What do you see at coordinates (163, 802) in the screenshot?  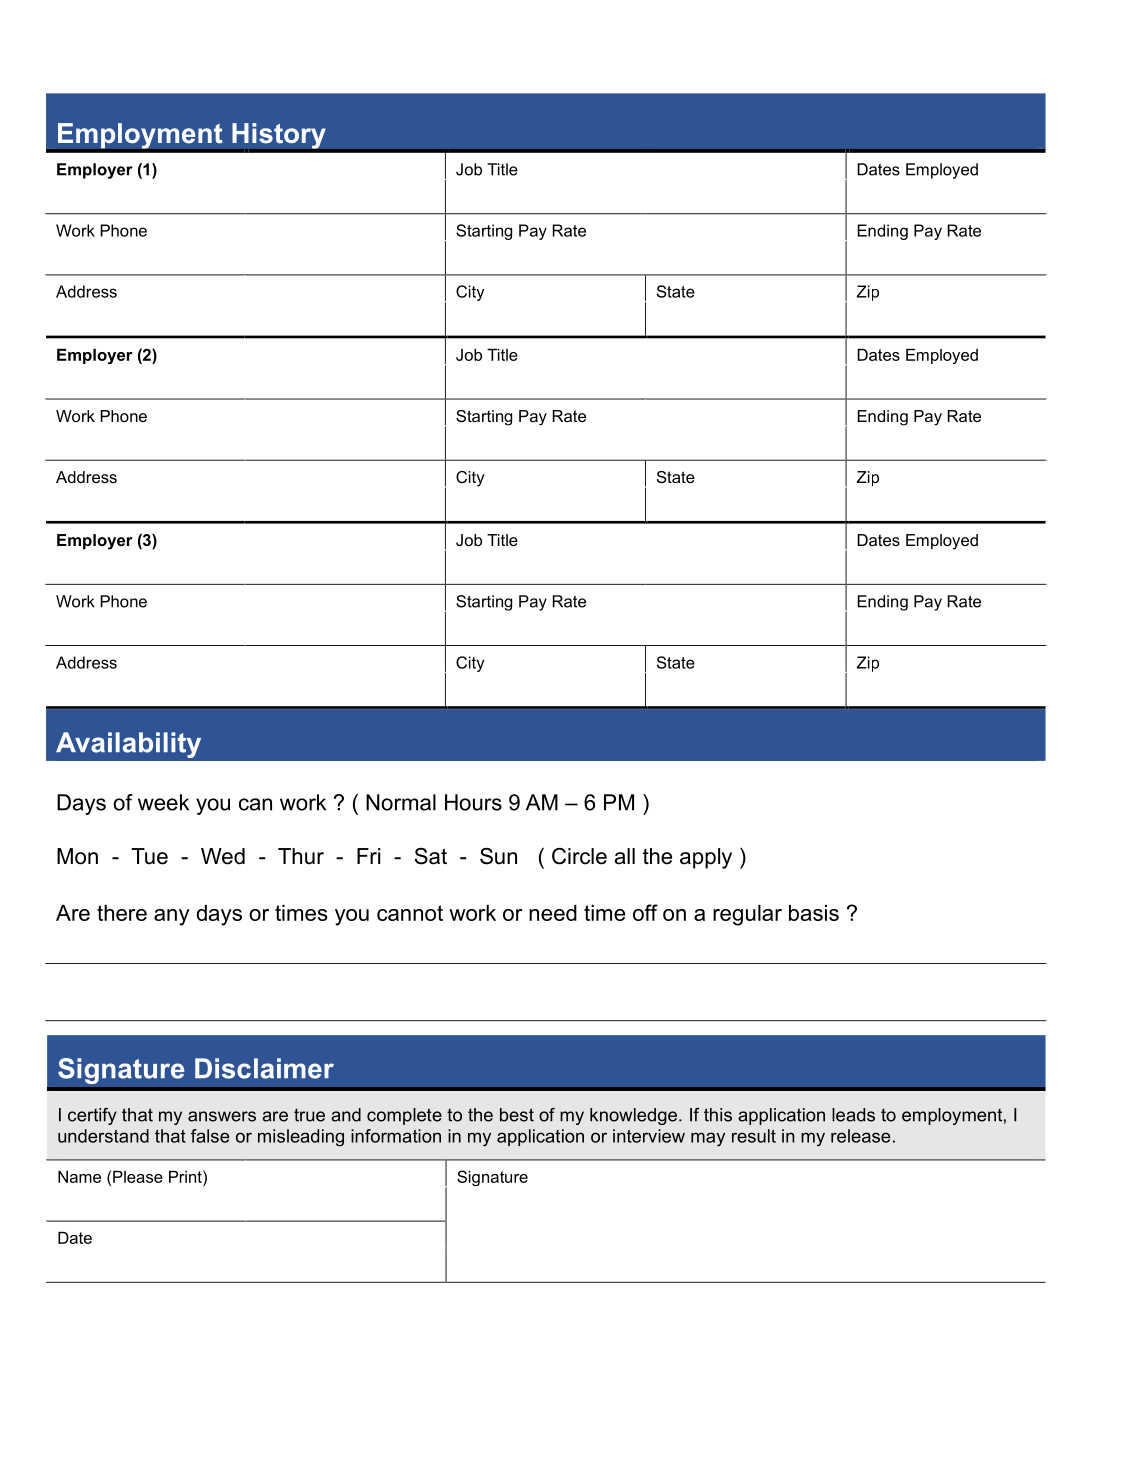 I see `week` at bounding box center [163, 802].
